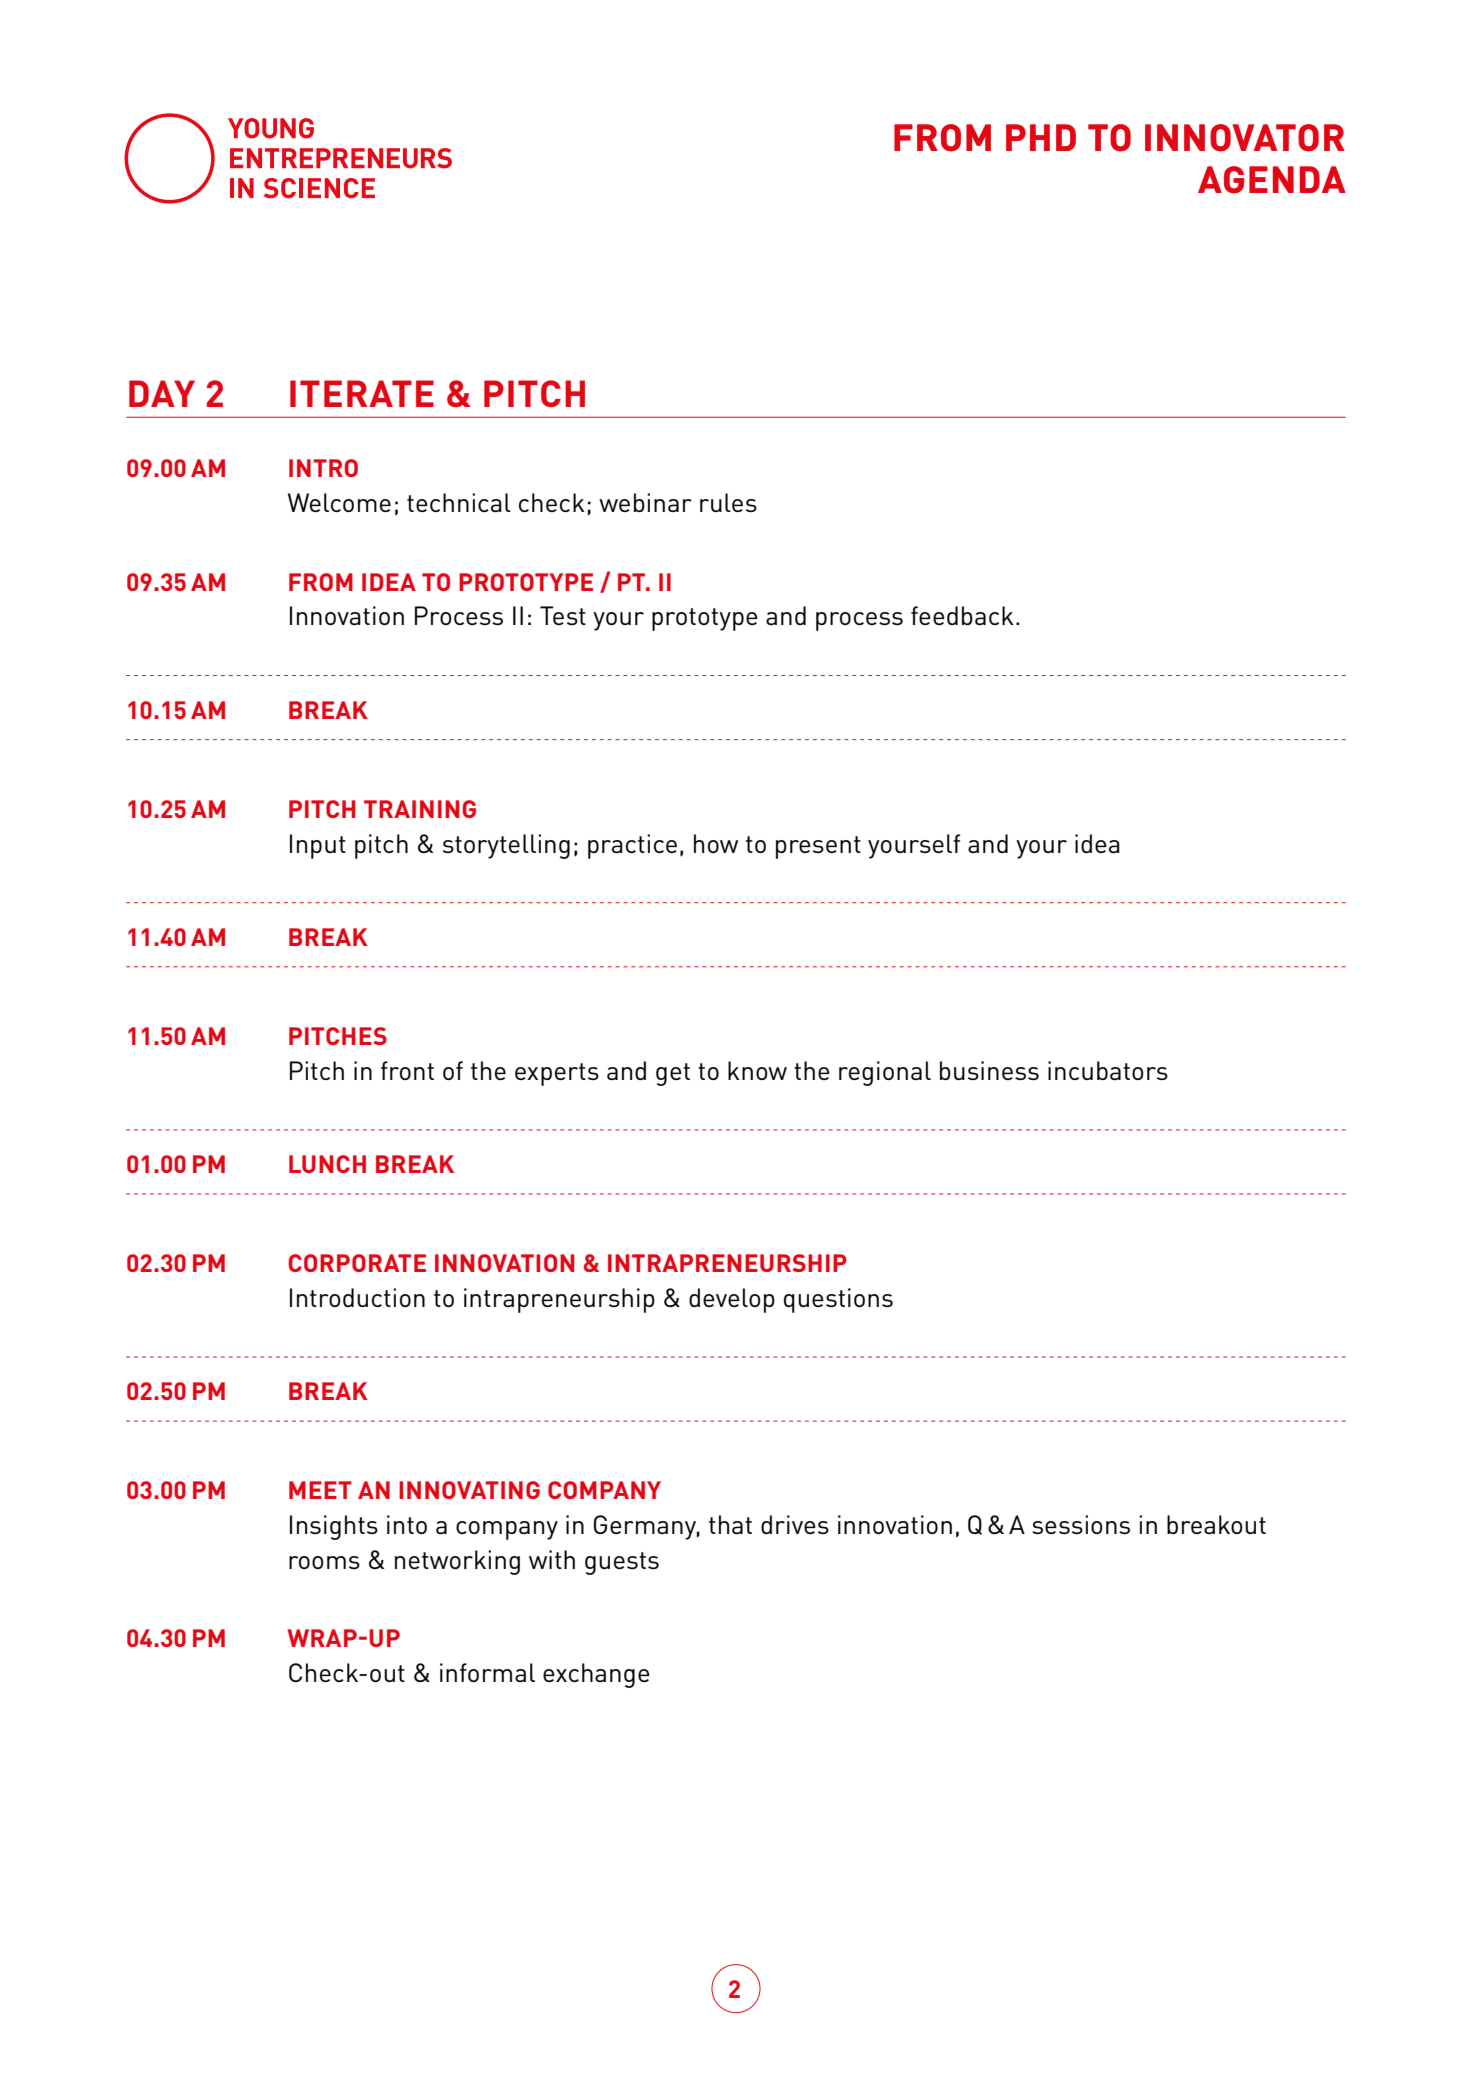 The width and height of the screenshot is (1472, 2082). What do you see at coordinates (818, 847) in the screenshot?
I see `present` at bounding box center [818, 847].
